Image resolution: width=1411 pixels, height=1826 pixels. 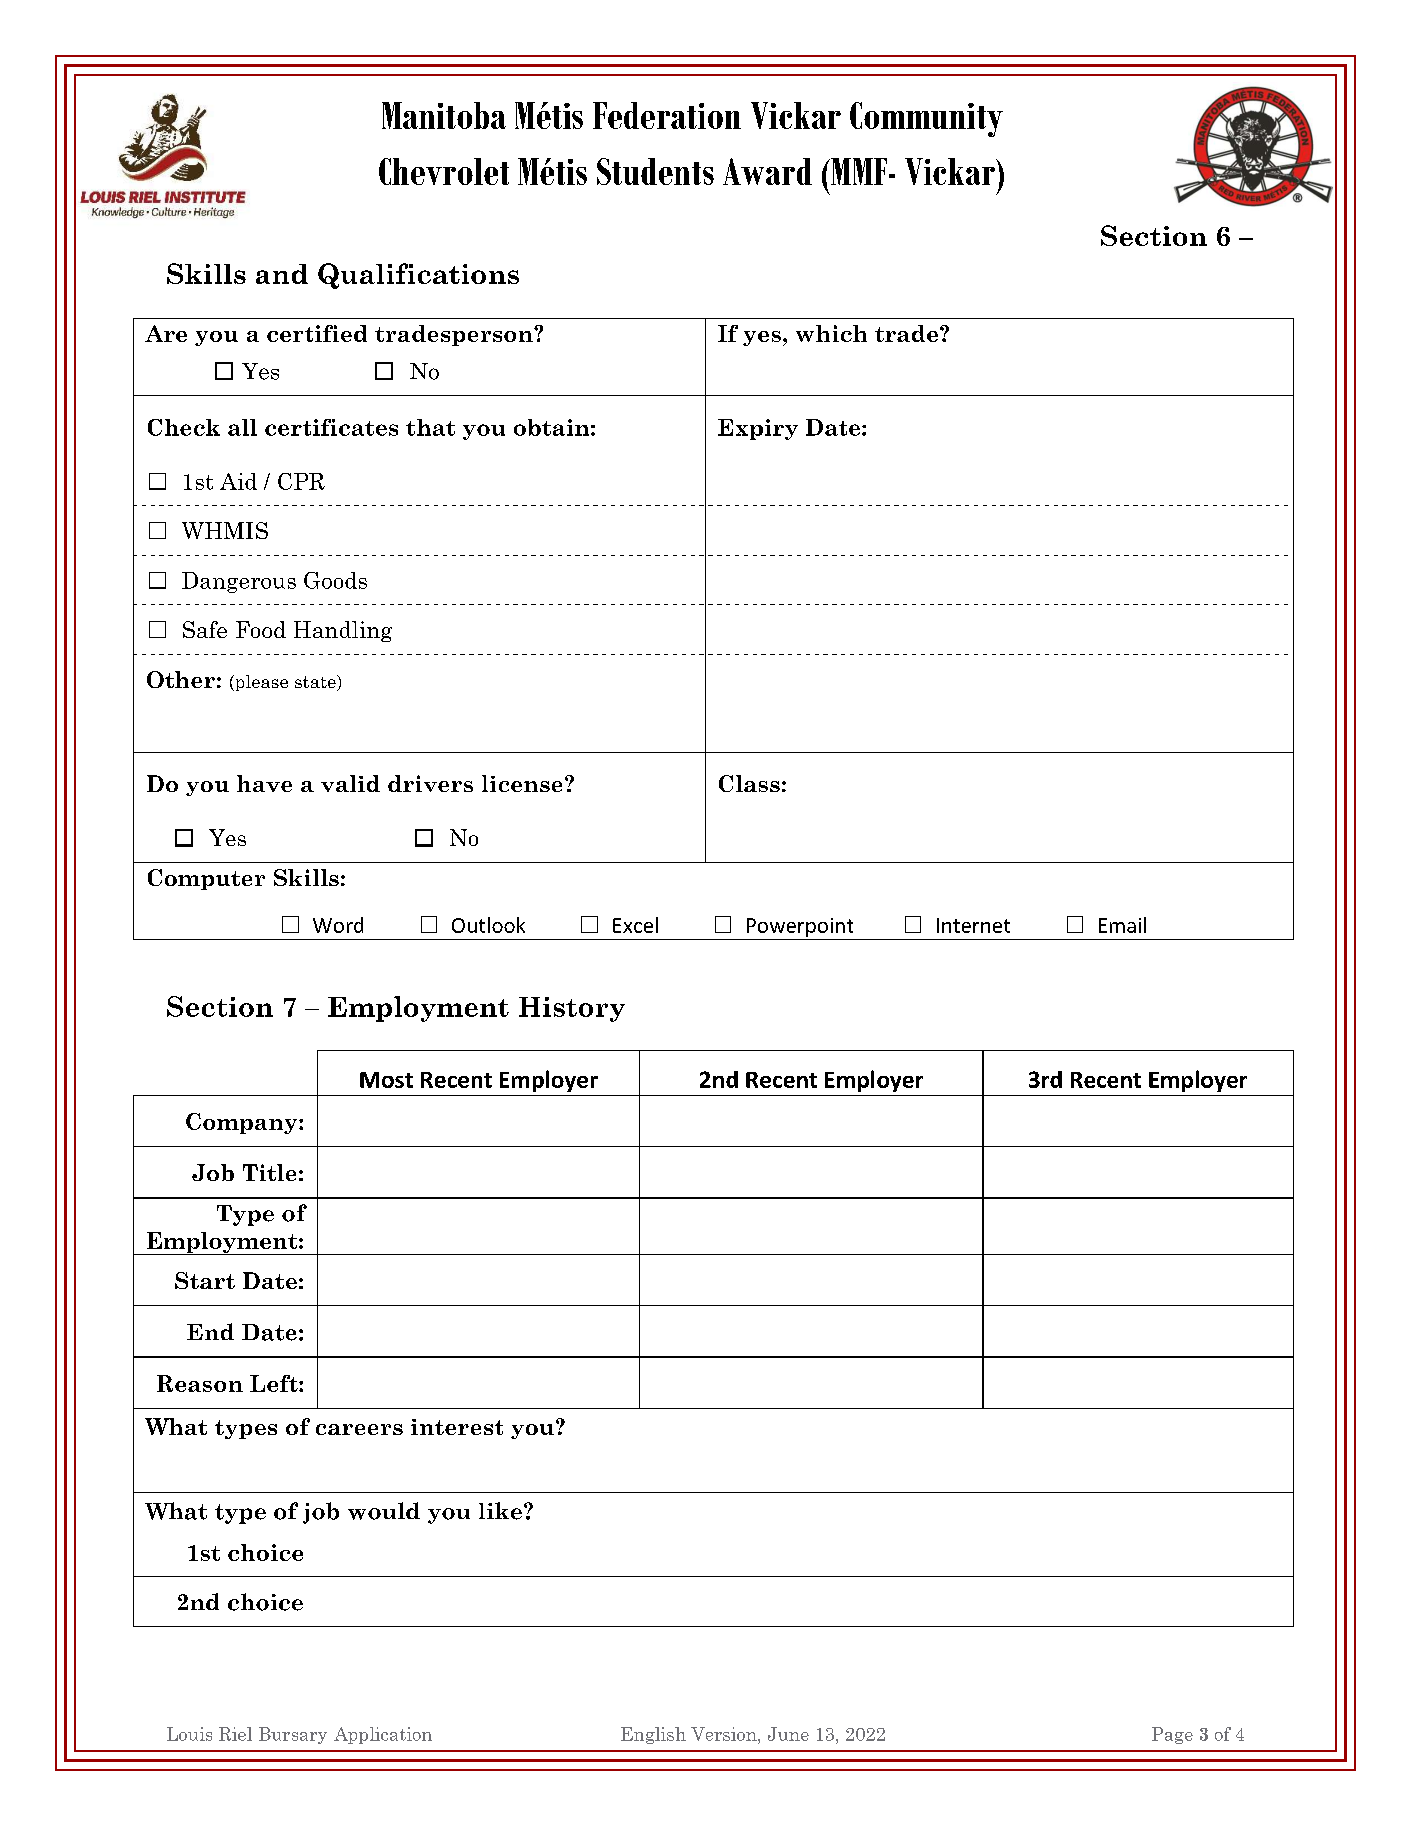 I want to click on Community, so click(x=926, y=119).
